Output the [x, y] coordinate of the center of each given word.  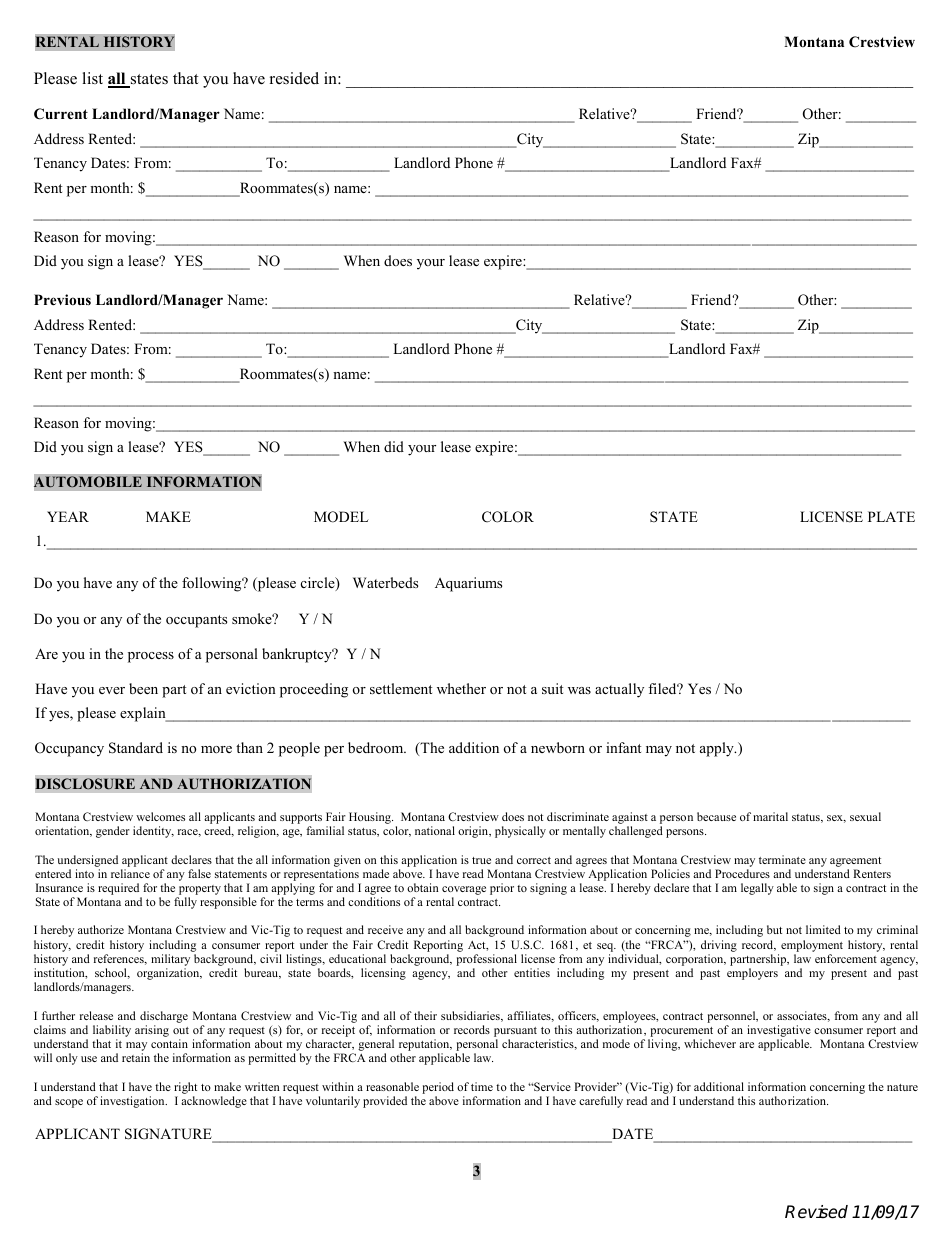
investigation [133, 1102]
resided [294, 78]
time [482, 1086]
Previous [62, 299]
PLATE [891, 516]
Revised [816, 1212]
